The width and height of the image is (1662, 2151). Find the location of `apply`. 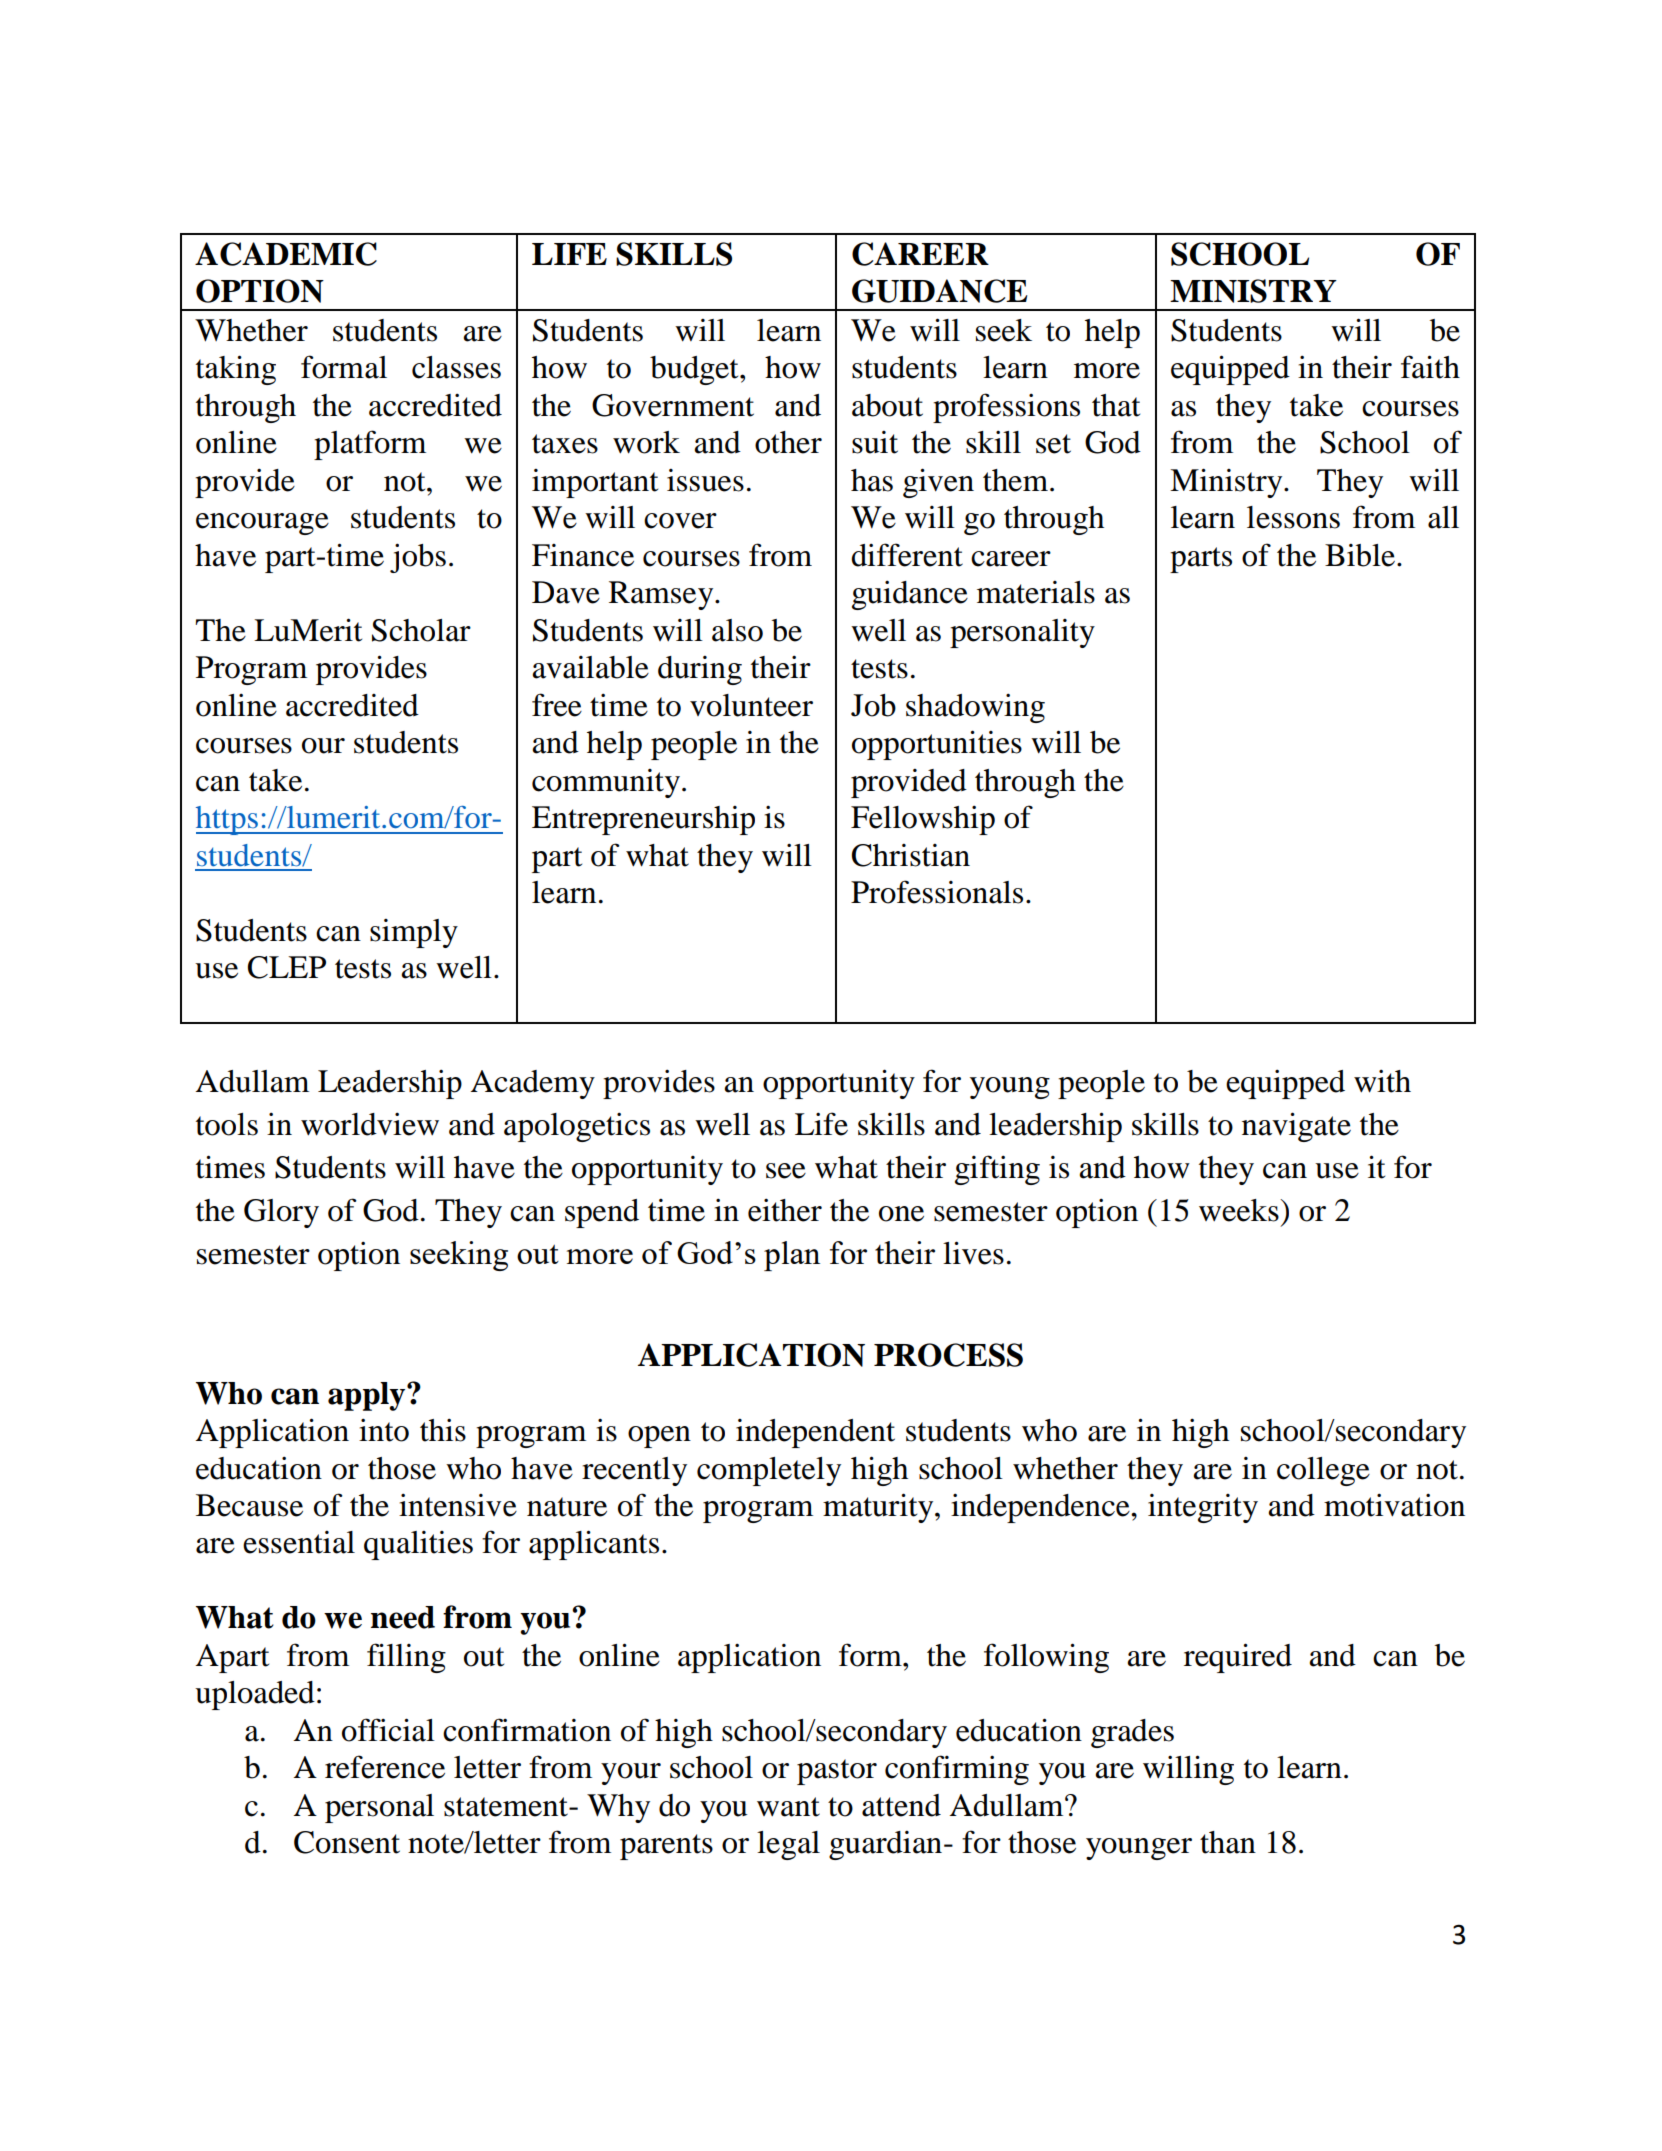

apply is located at coordinates (368, 1396).
